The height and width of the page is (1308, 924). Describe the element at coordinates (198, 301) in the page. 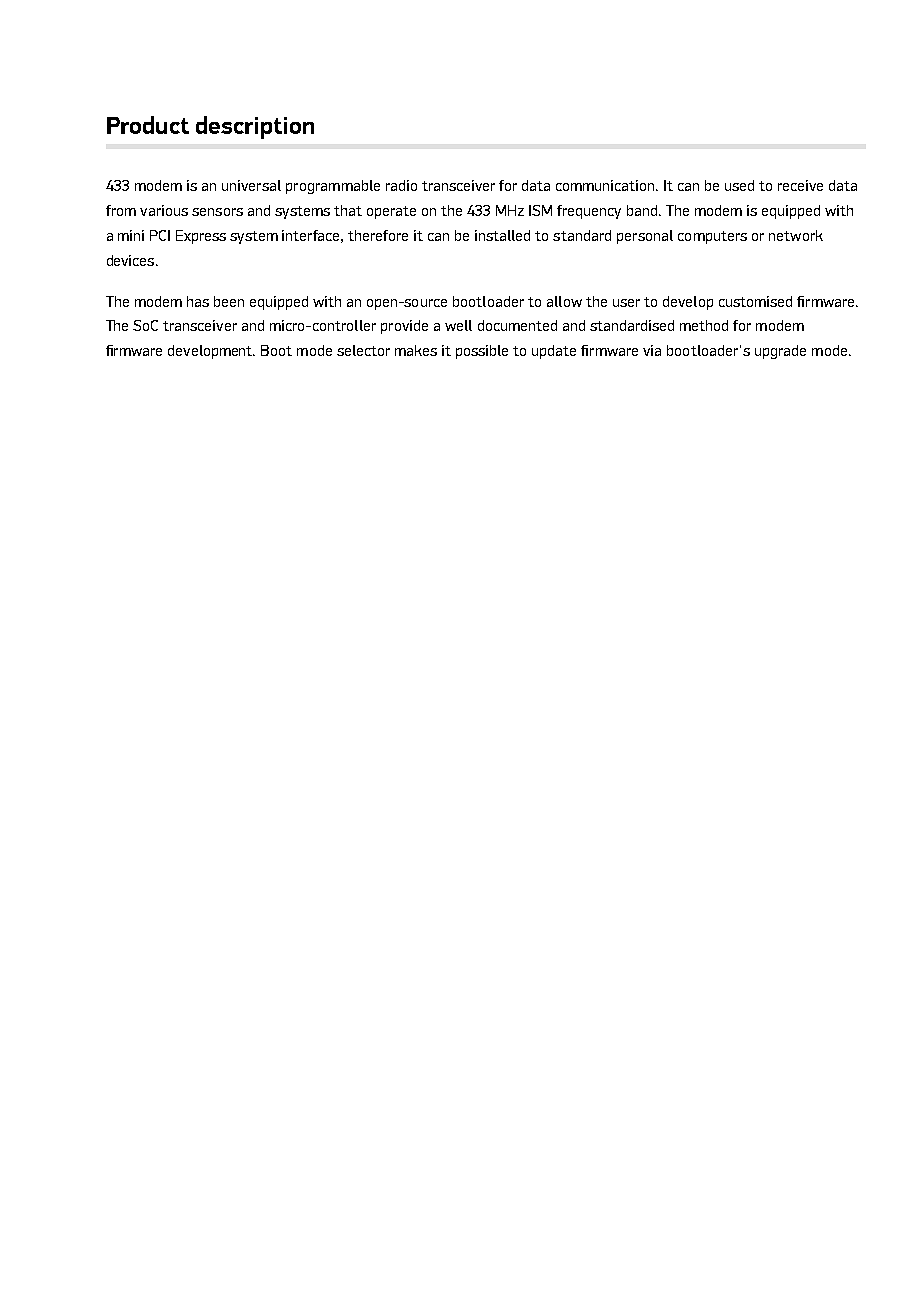

I see `has` at that location.
